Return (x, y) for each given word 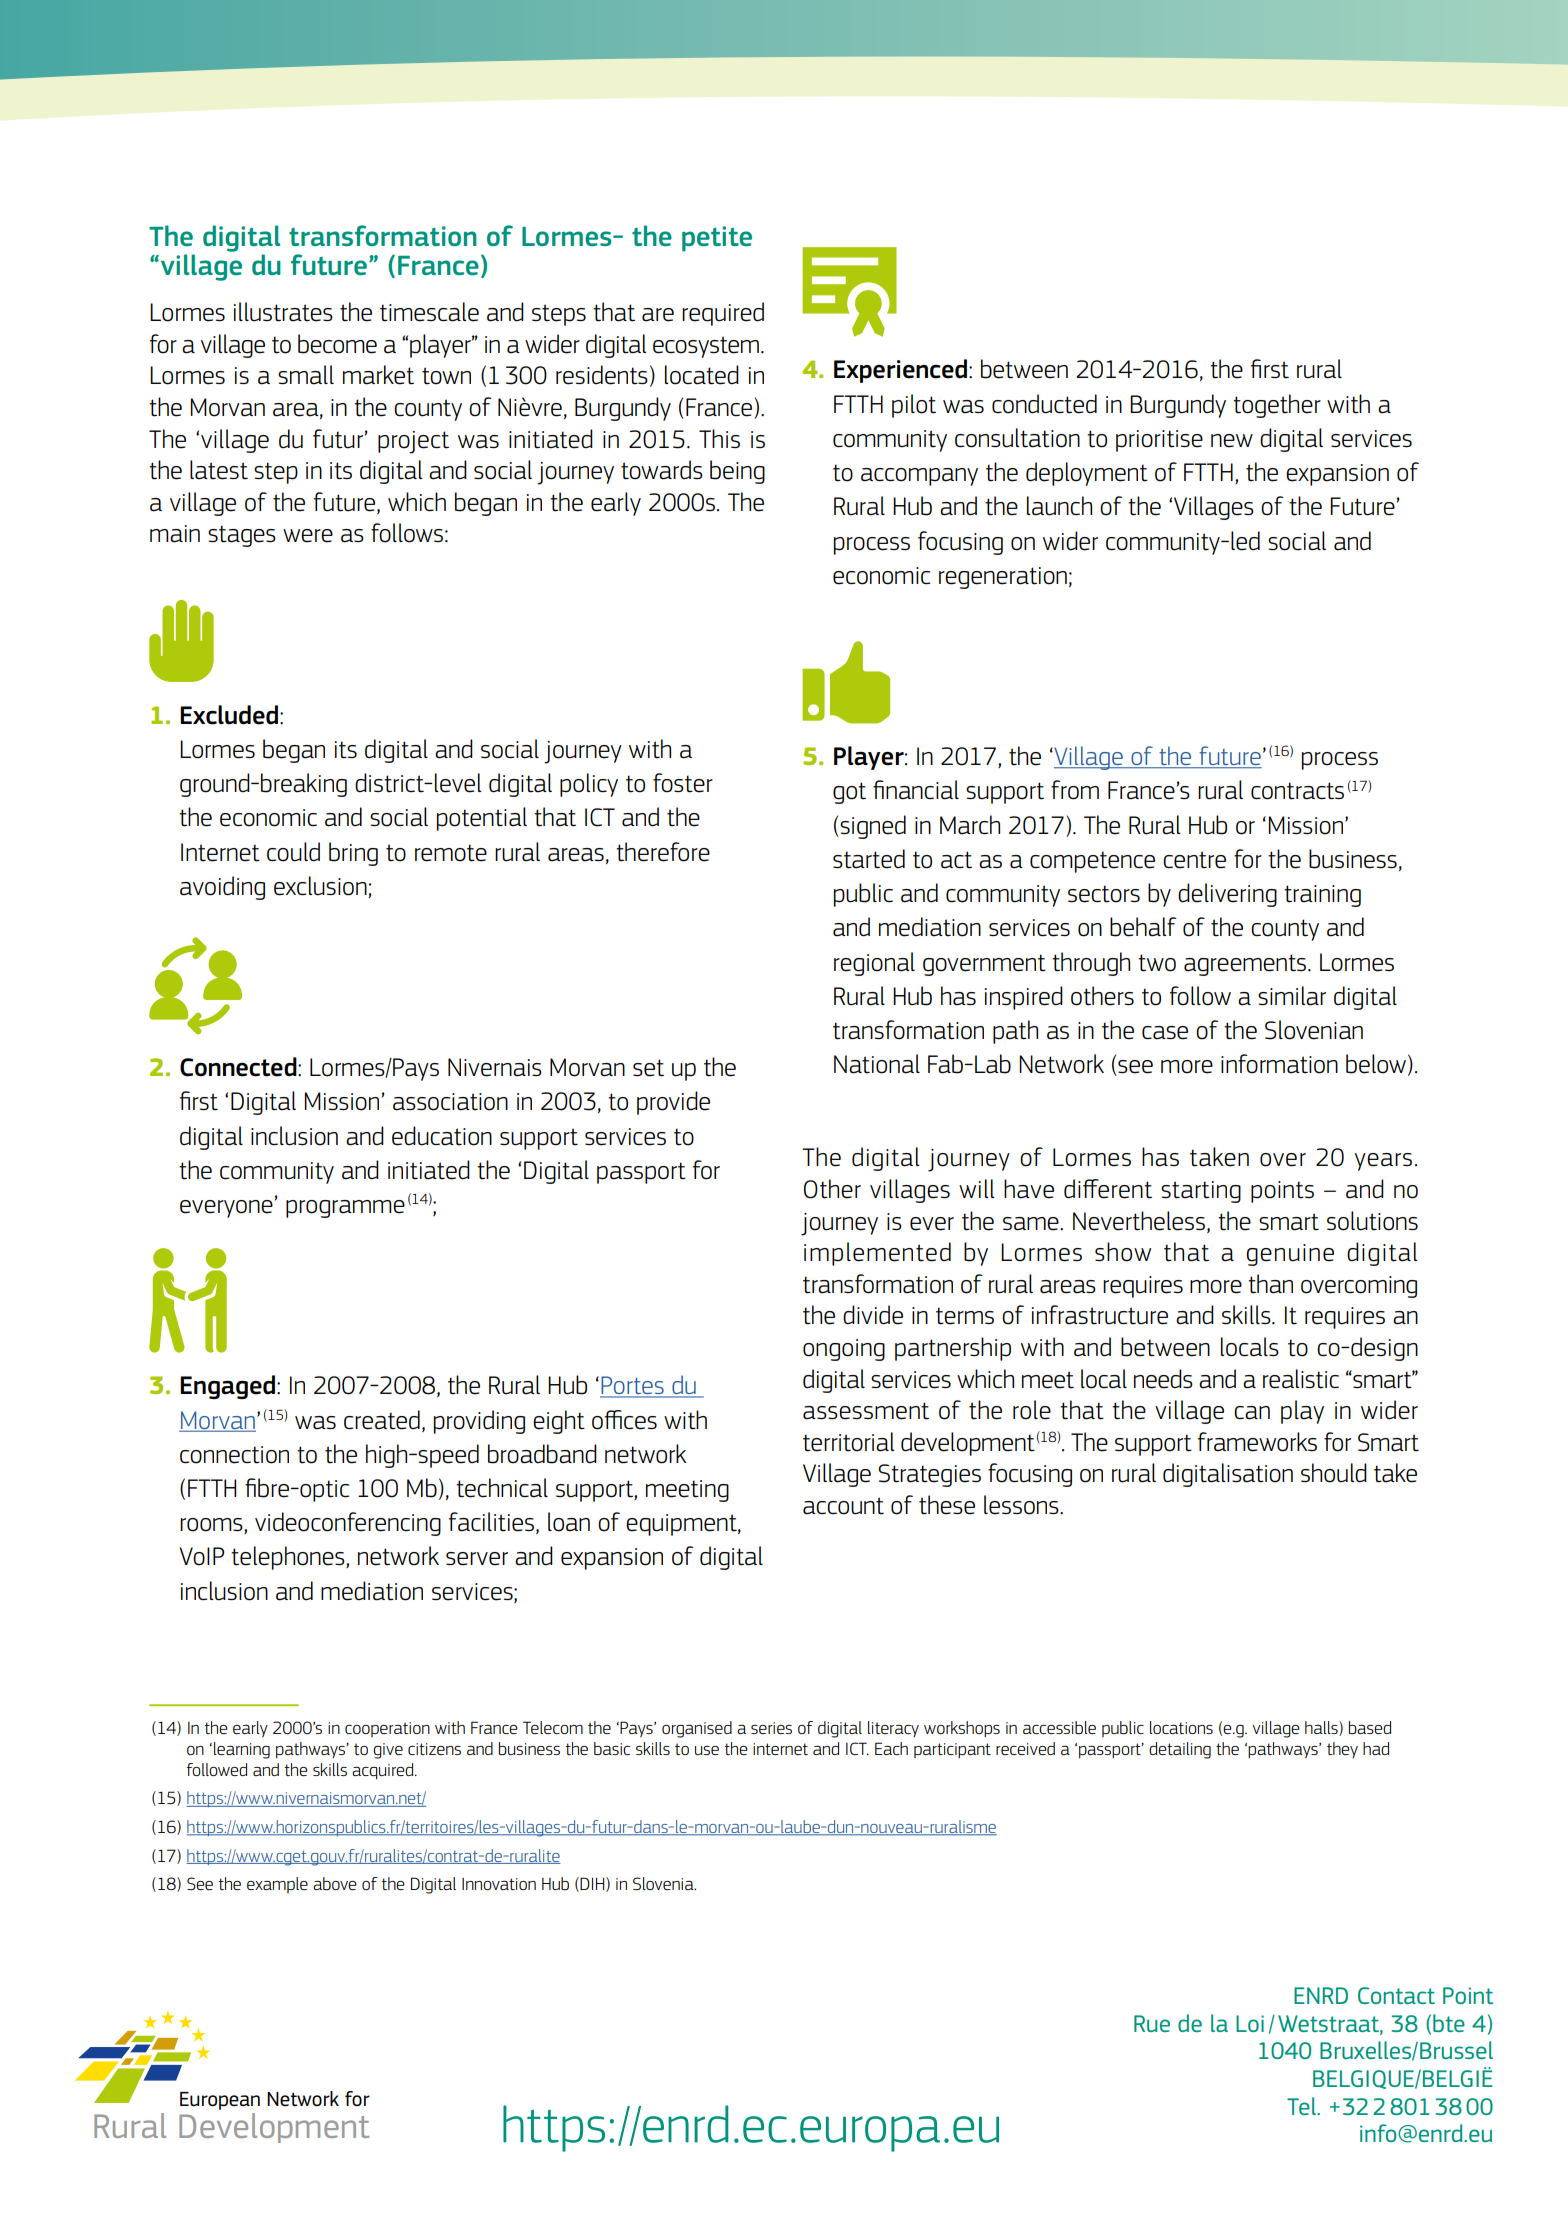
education (442, 1136)
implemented (877, 1254)
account (843, 1506)
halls (1322, 1728)
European (220, 2101)
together (1277, 406)
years (1383, 1162)
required (723, 314)
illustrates (283, 312)
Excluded (230, 715)
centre (1194, 860)
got (849, 793)
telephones (289, 1558)
